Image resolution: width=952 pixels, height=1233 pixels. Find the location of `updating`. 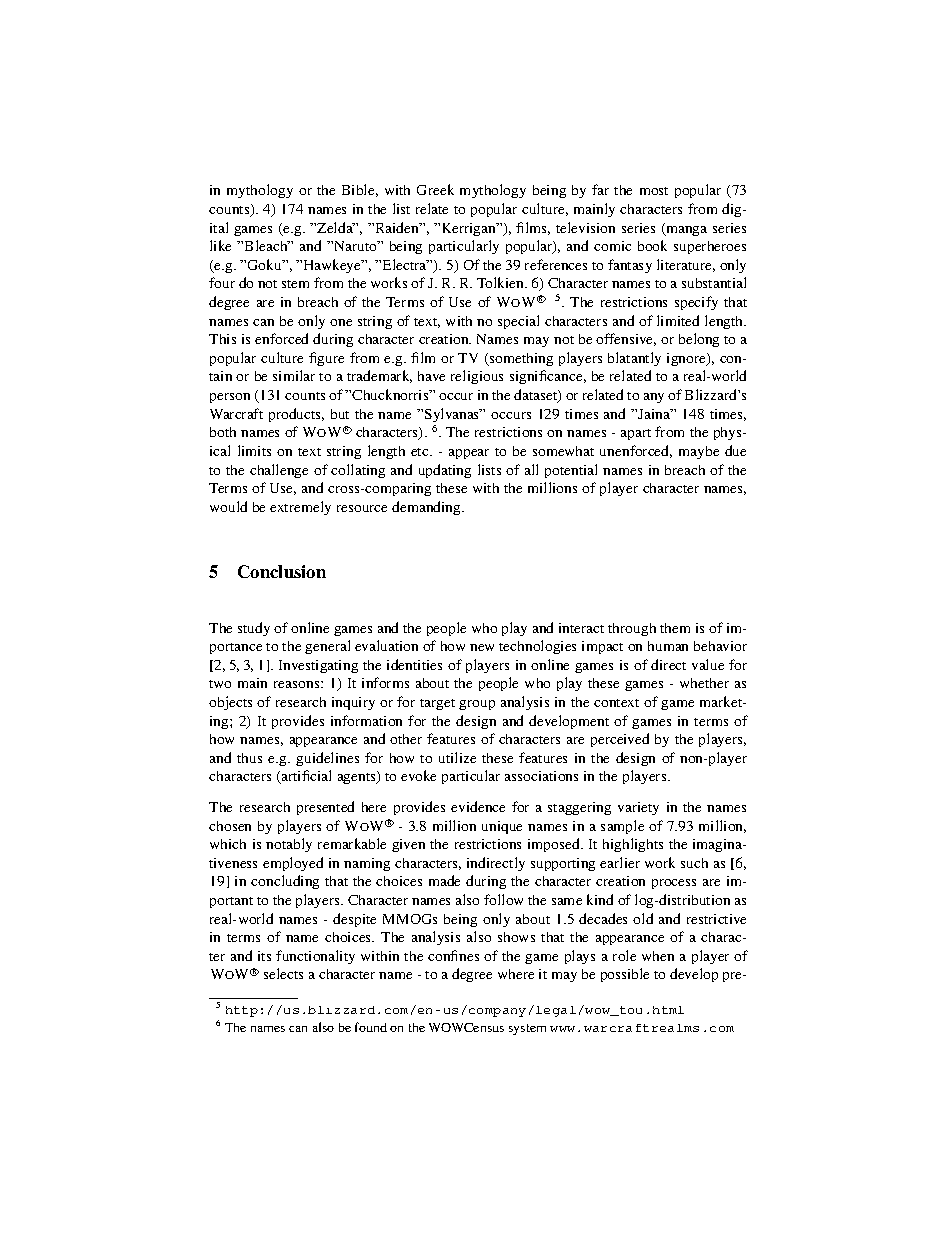

updating is located at coordinates (445, 471).
